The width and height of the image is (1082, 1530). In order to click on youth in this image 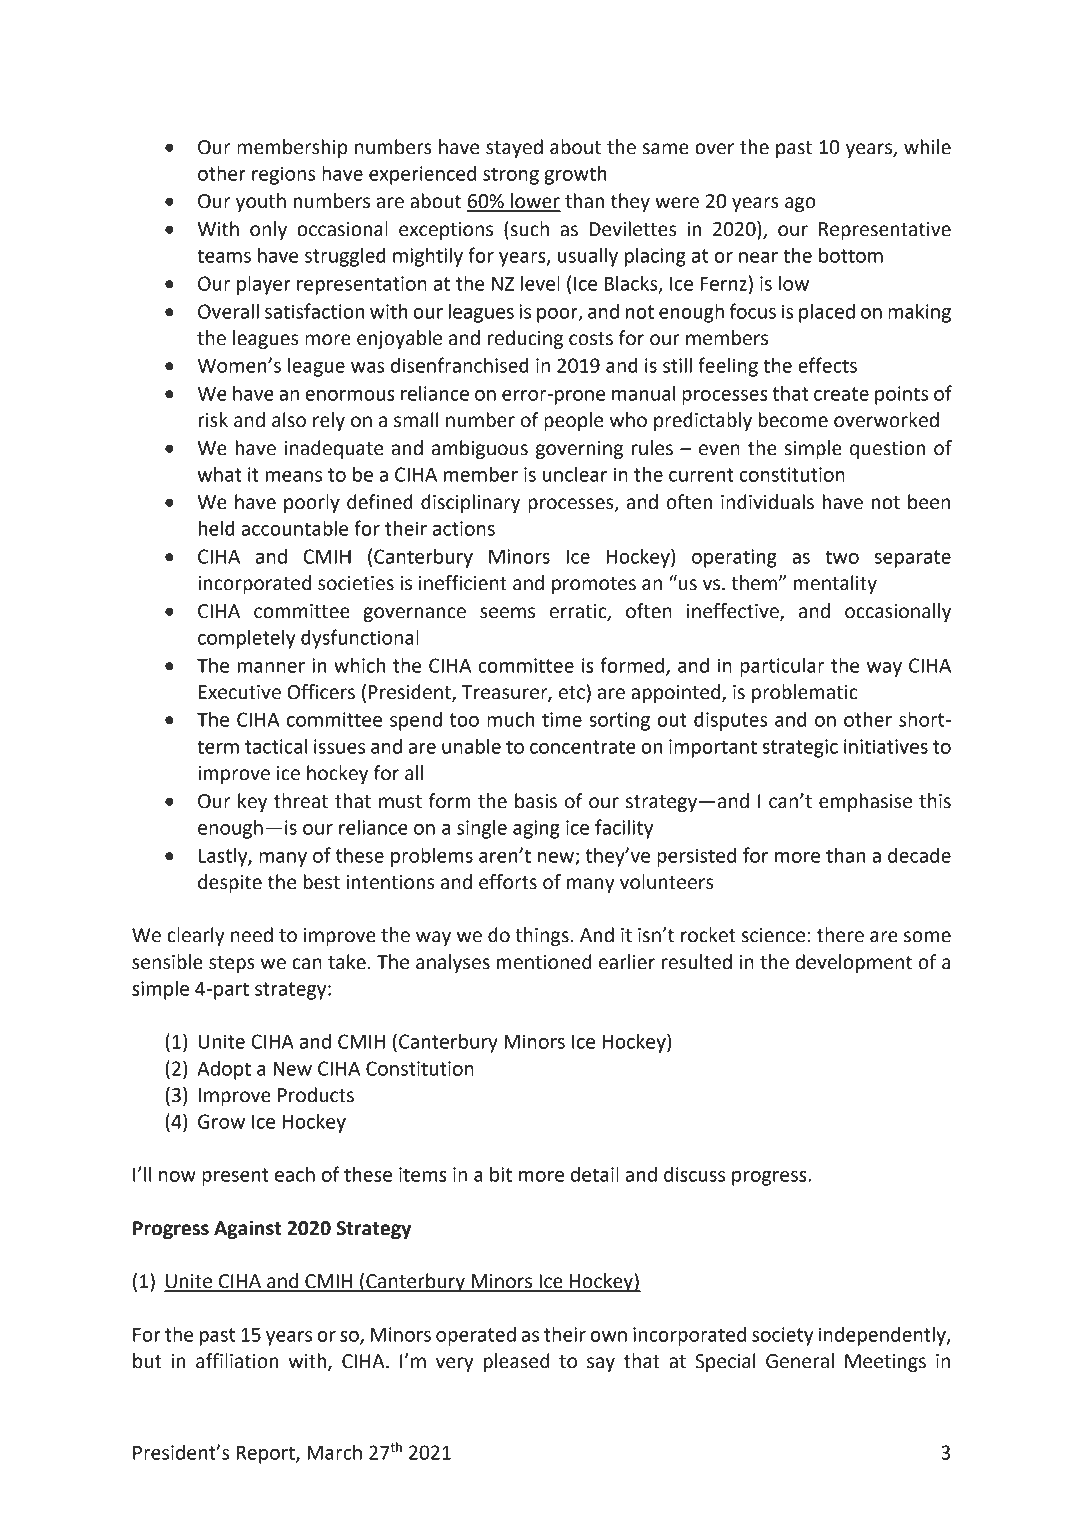, I will do `click(261, 202)`.
